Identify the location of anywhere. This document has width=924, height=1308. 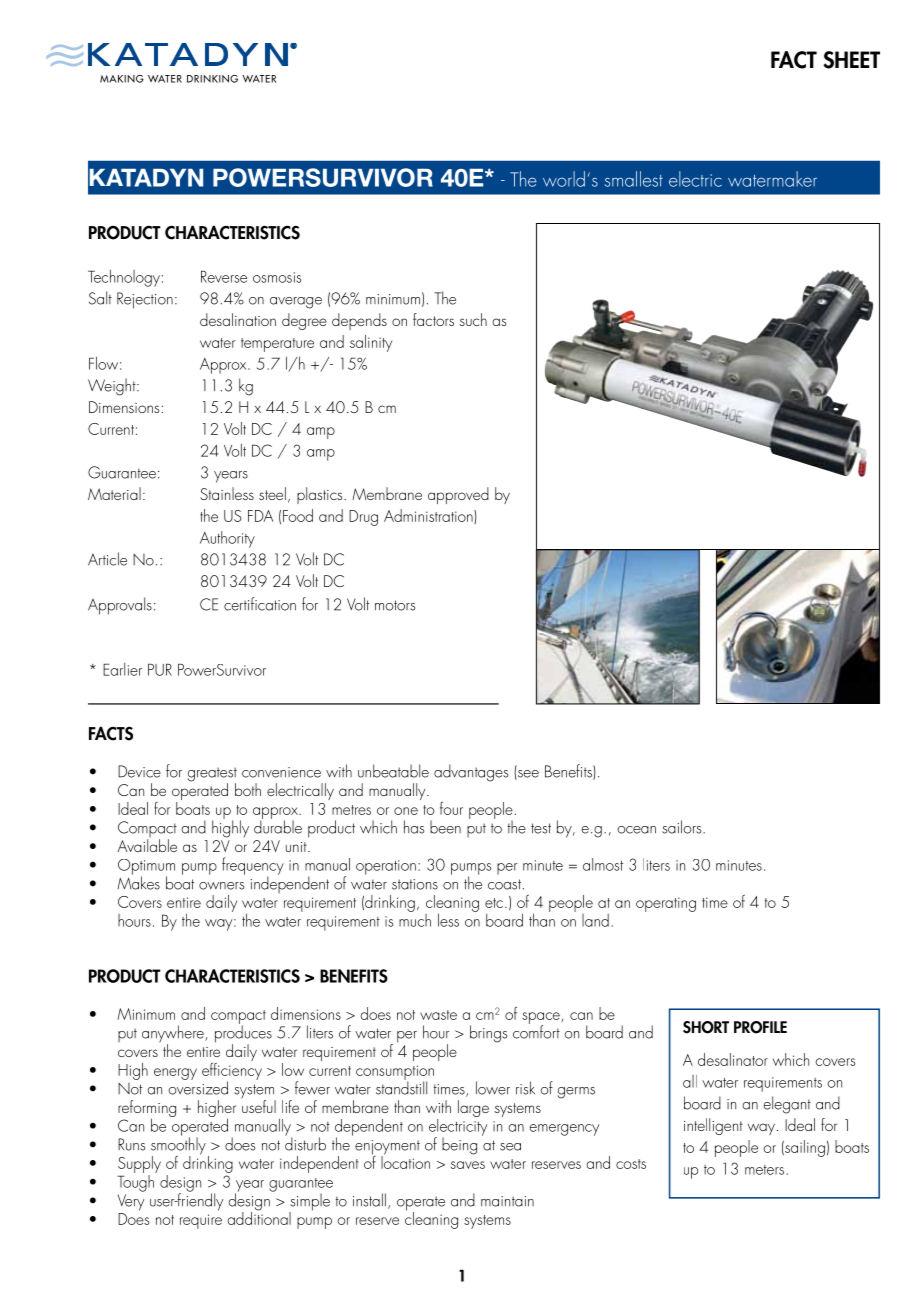
(174, 1035).
